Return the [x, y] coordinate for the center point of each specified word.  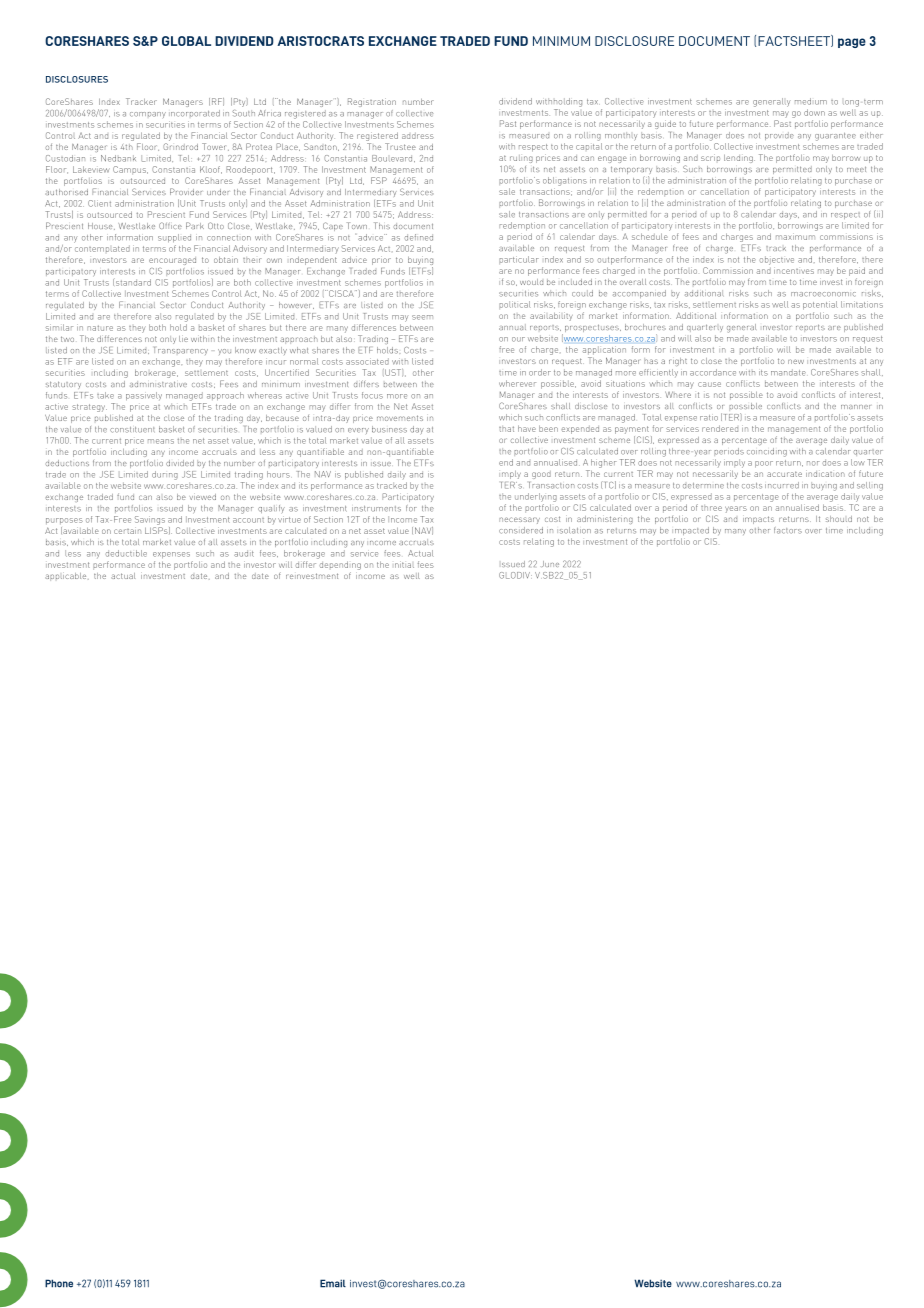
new [796, 361]
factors [788, 530]
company [148, 115]
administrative [158, 384]
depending [340, 565]
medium [811, 101]
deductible [126, 553]
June [550, 564]
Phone [59, 1283]
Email [333, 1283]
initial [404, 564]
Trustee [400, 146]
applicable [67, 577]
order [540, 372]
